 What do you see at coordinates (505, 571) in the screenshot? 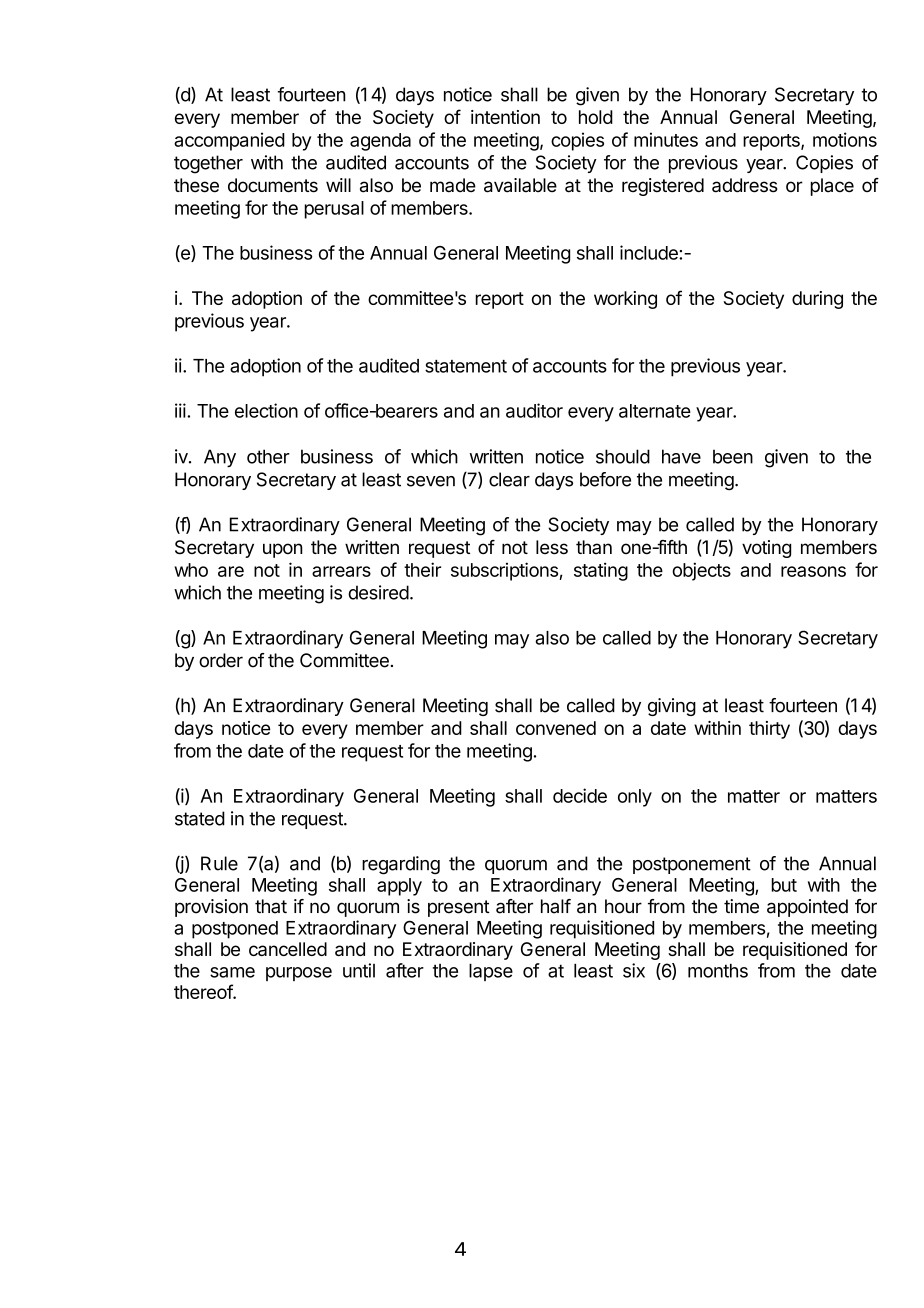
I see `subscriptions` at bounding box center [505, 571].
